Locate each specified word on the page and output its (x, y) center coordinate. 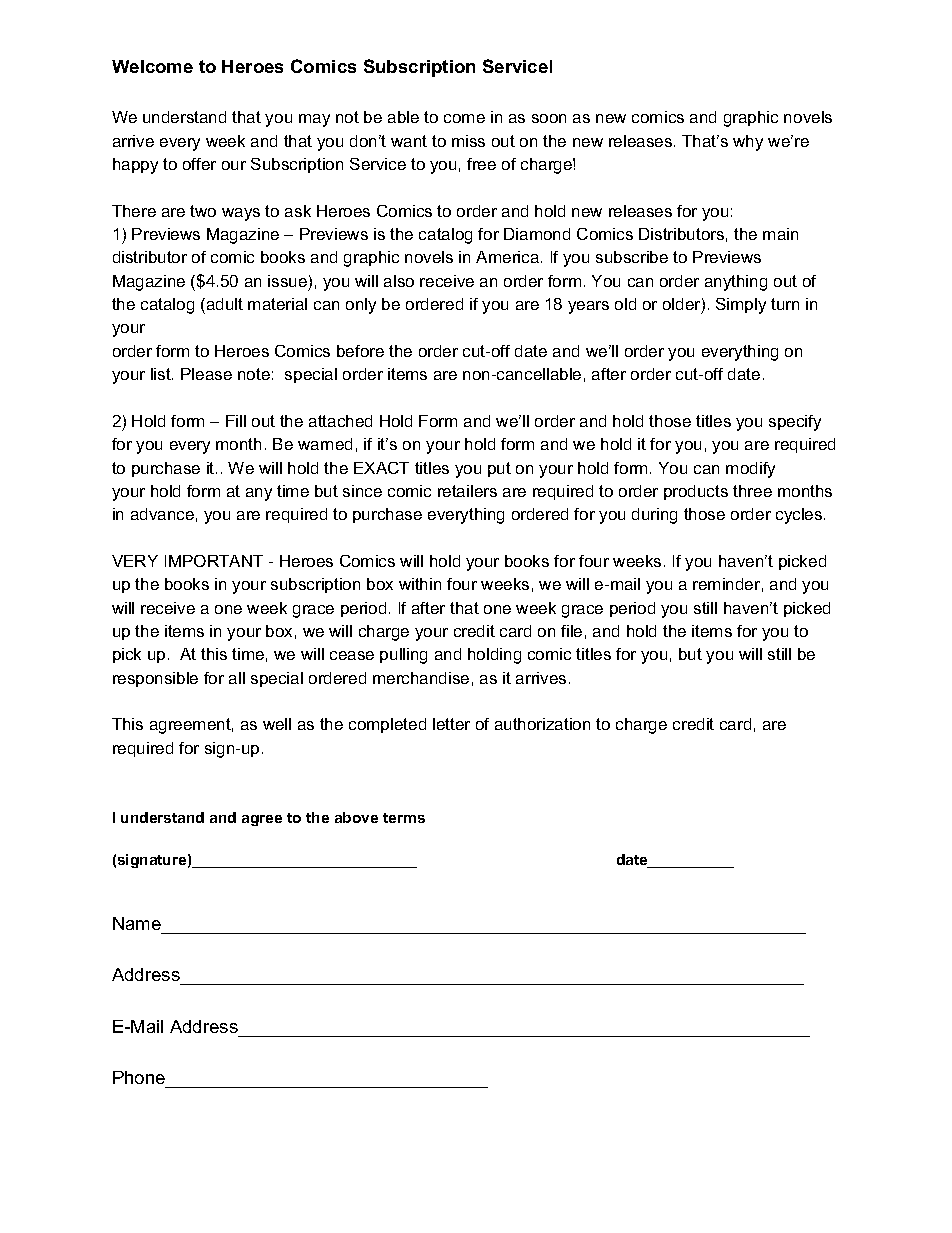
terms (404, 818)
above (356, 817)
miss (468, 141)
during (654, 516)
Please (206, 374)
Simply (741, 306)
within (420, 584)
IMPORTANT (214, 561)
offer (199, 164)
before (360, 351)
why (748, 143)
